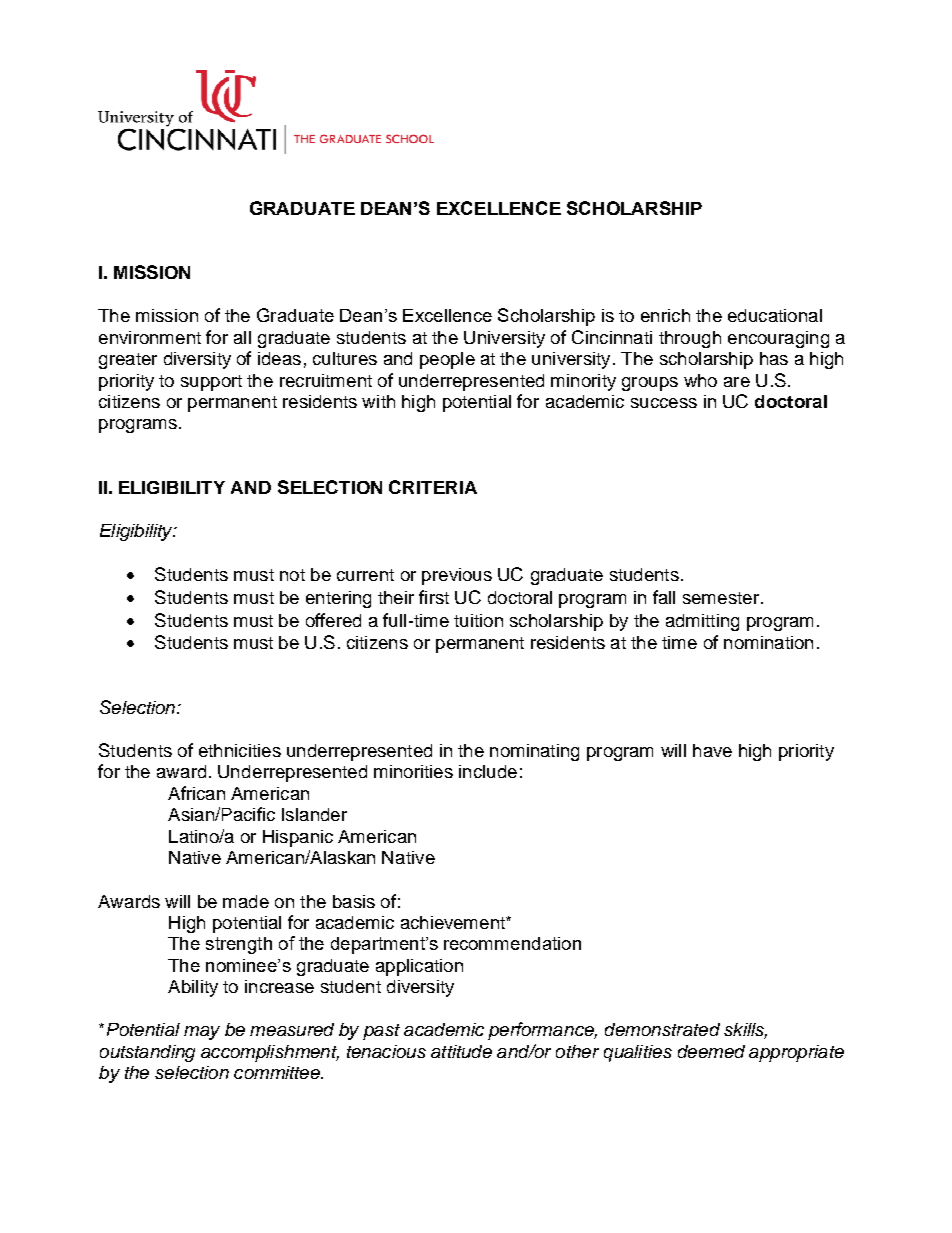 The image size is (952, 1233). I want to click on have, so click(712, 750).
